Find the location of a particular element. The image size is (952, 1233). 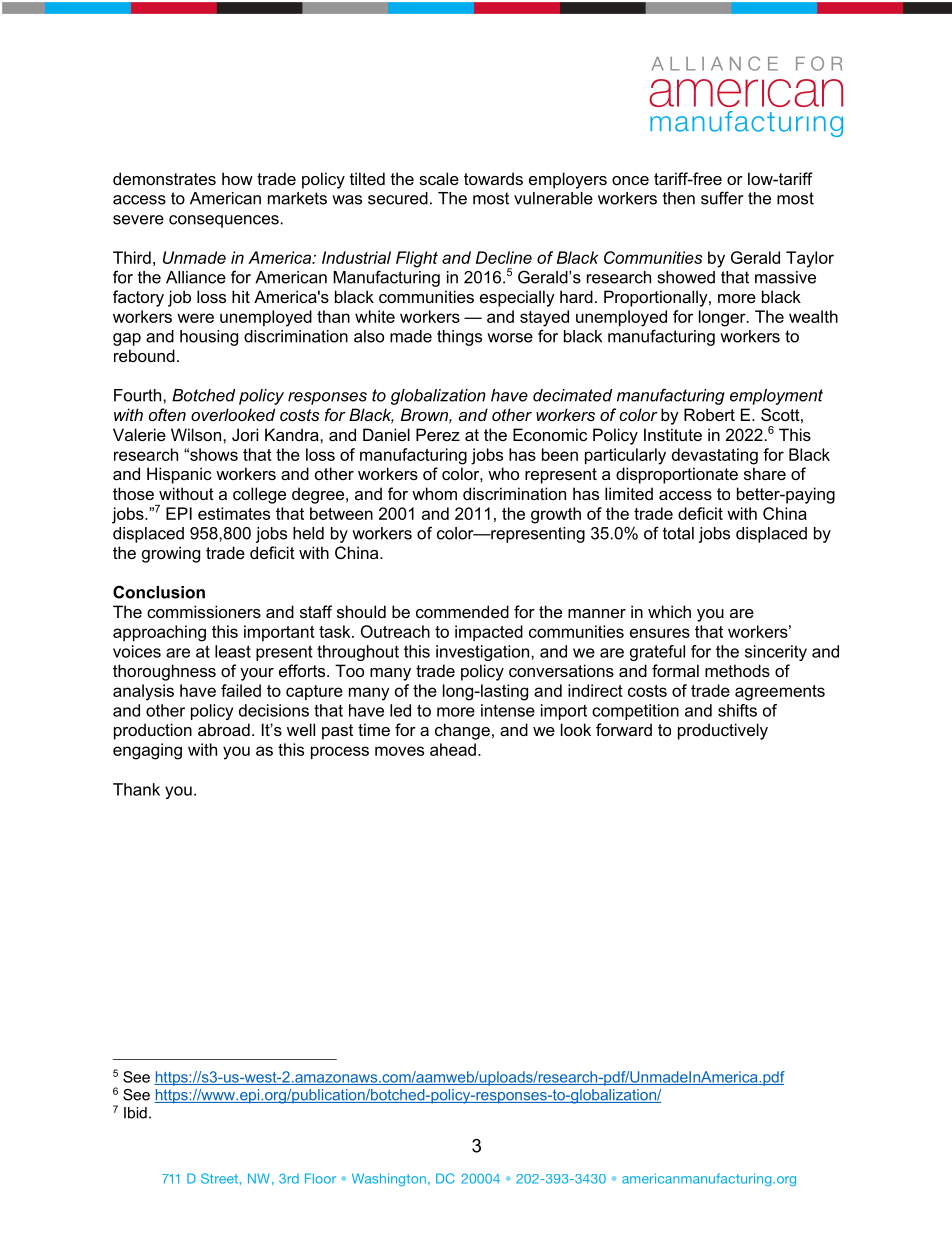

suffer is located at coordinates (722, 198).
